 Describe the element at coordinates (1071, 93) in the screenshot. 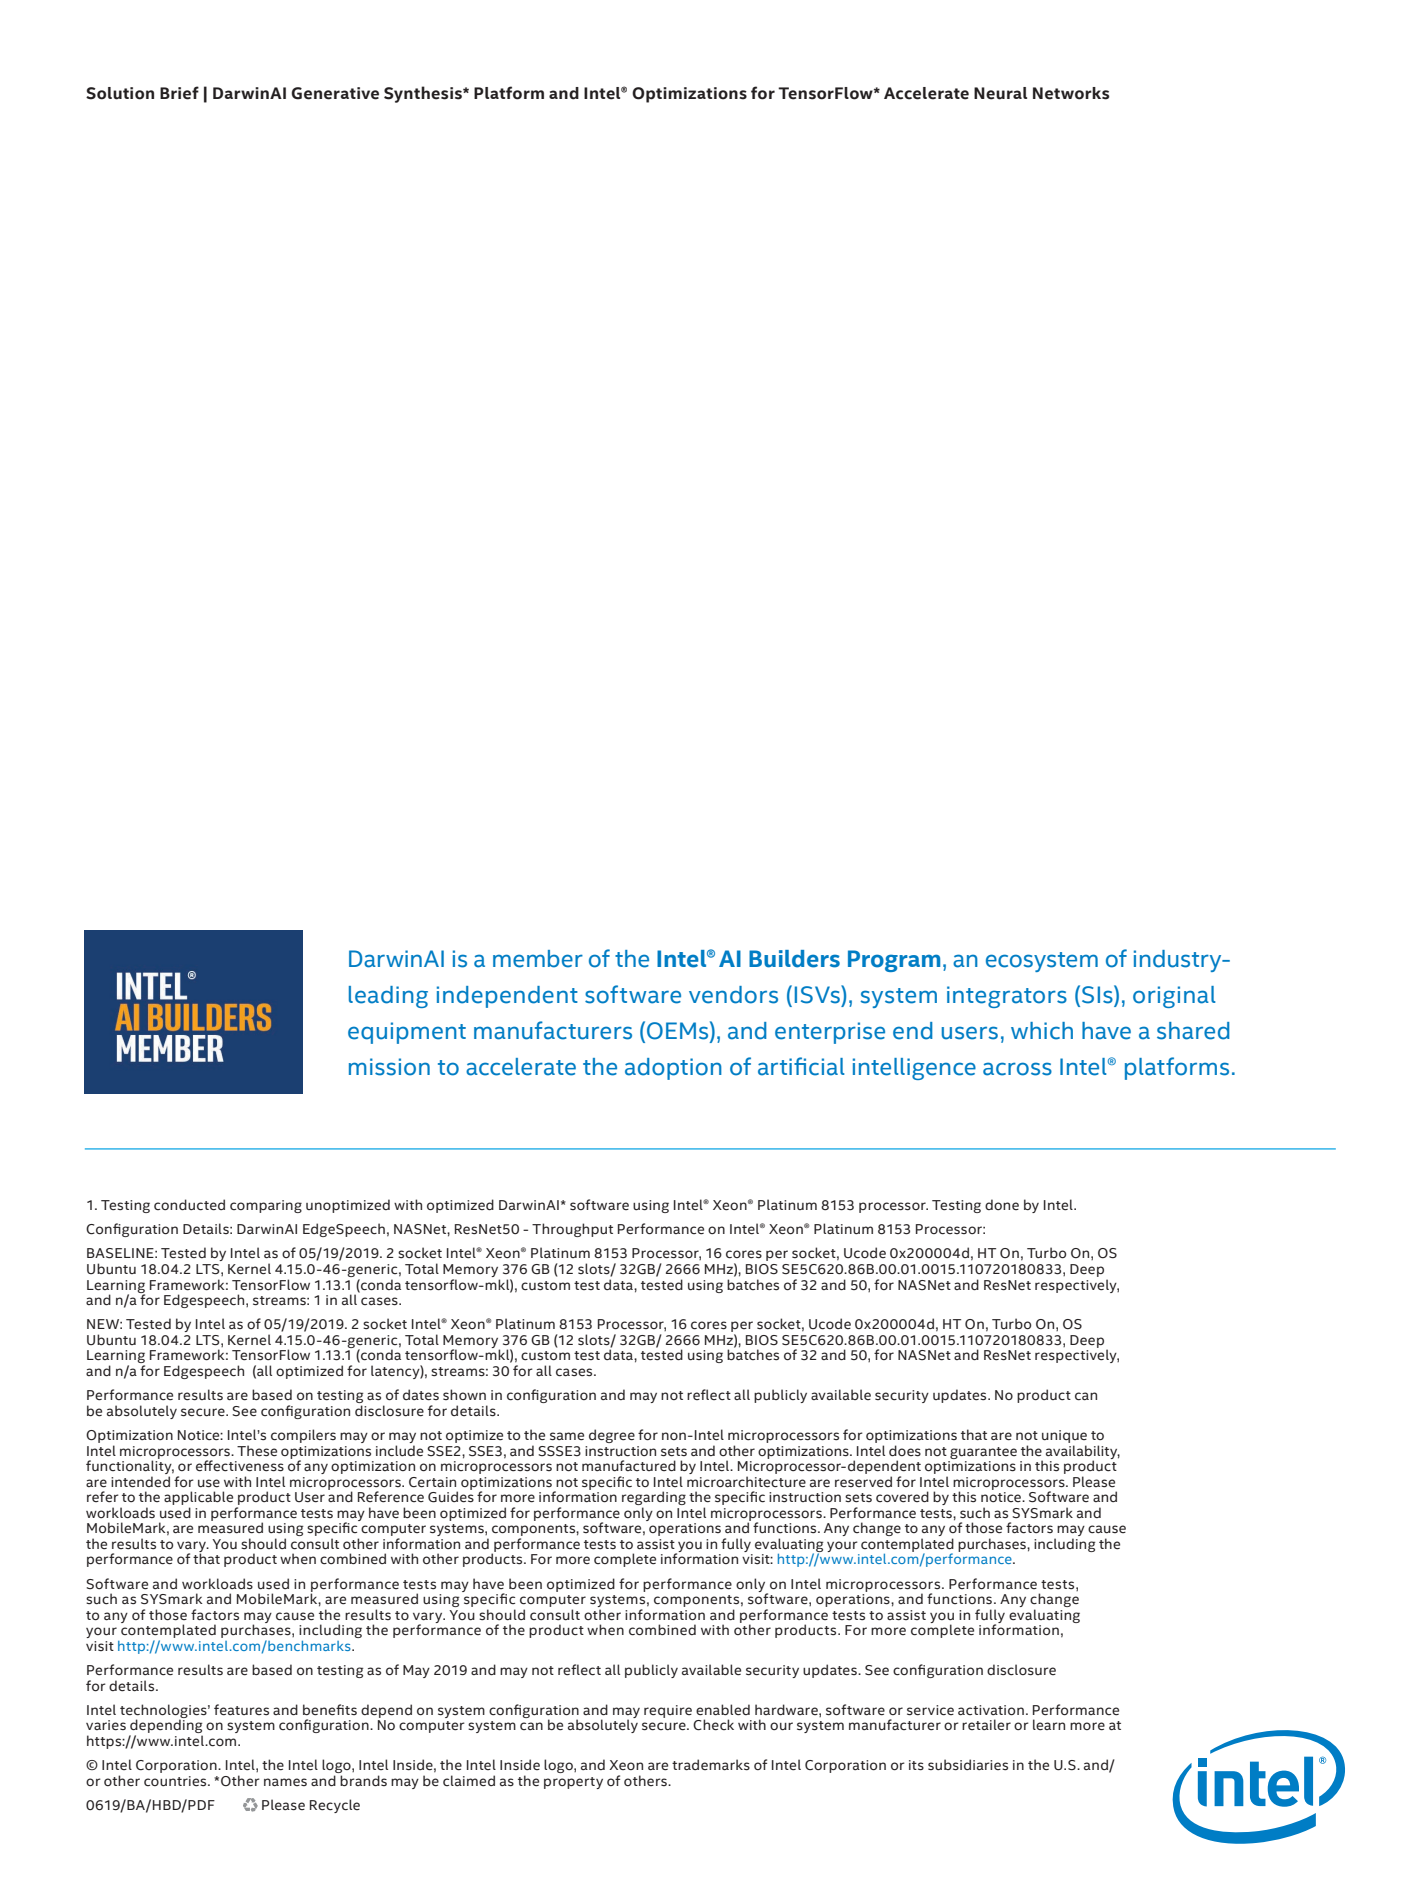

I see `Networks` at that location.
